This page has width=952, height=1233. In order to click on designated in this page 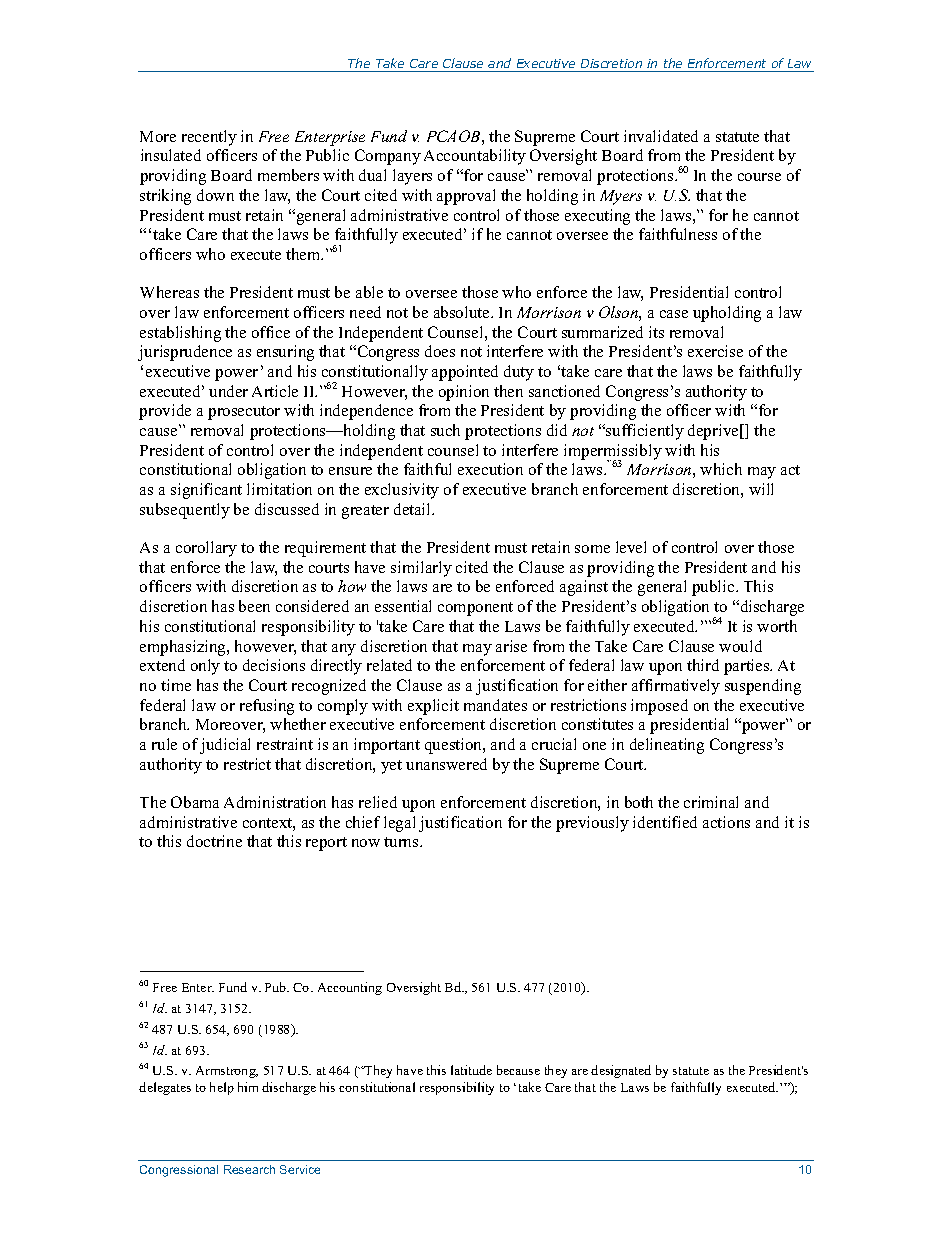, I will do `click(621, 1071)`.
